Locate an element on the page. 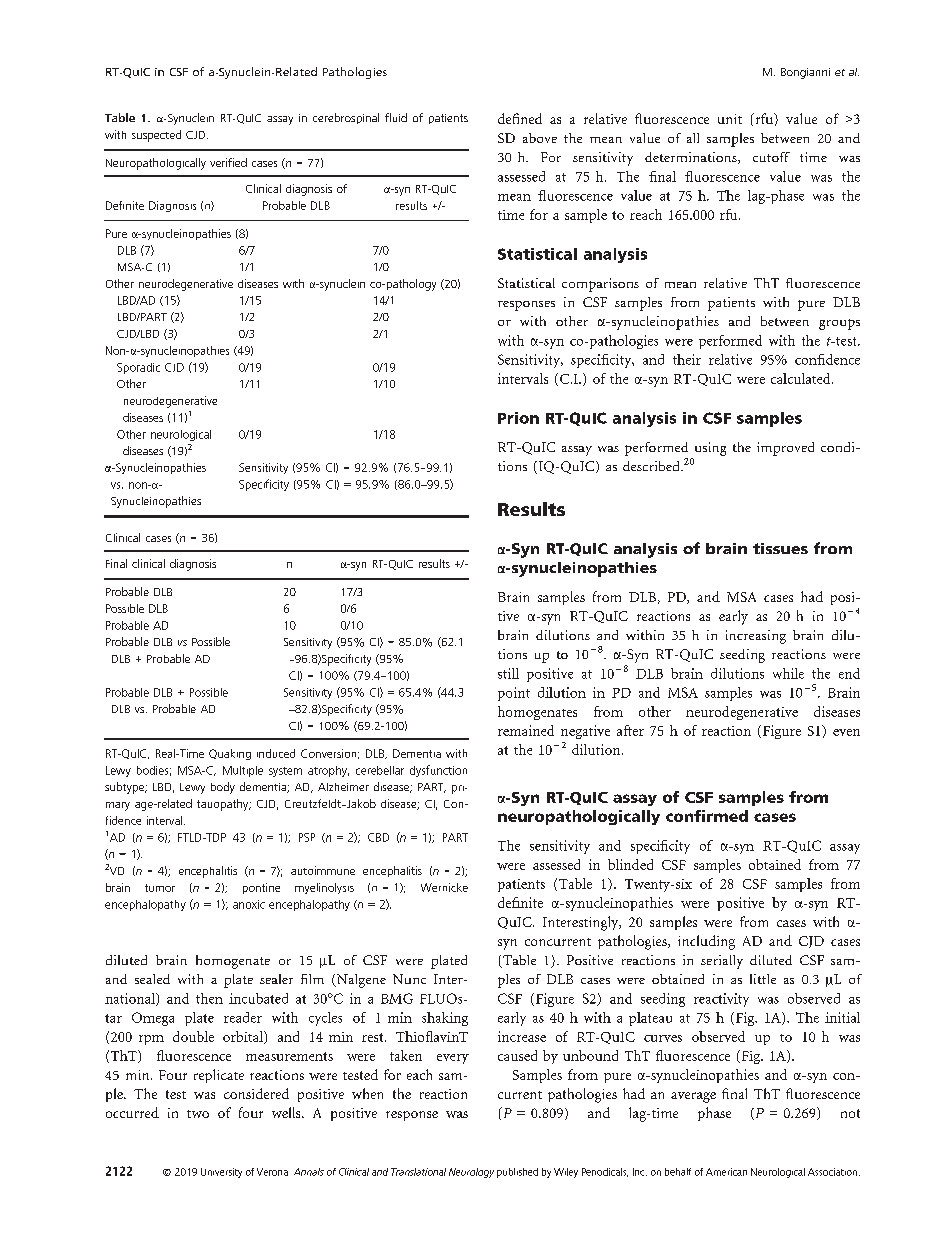 Image resolution: width=952 pixels, height=1251 pixels. Quaking is located at coordinates (230, 754).
